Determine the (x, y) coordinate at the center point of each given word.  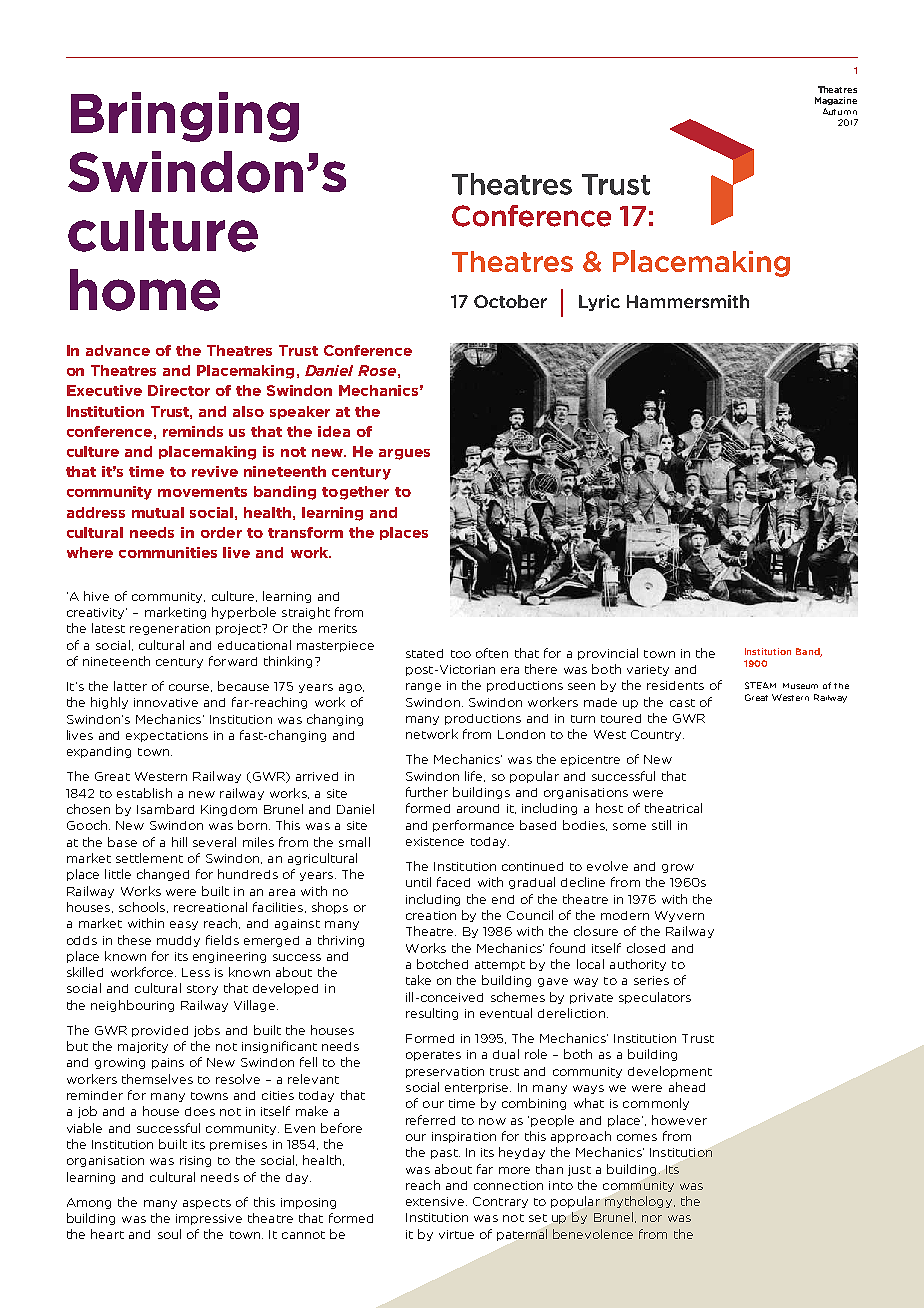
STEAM (760, 685)
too (461, 654)
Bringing (185, 117)
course (190, 688)
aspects (207, 1204)
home (145, 290)
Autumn (840, 111)
